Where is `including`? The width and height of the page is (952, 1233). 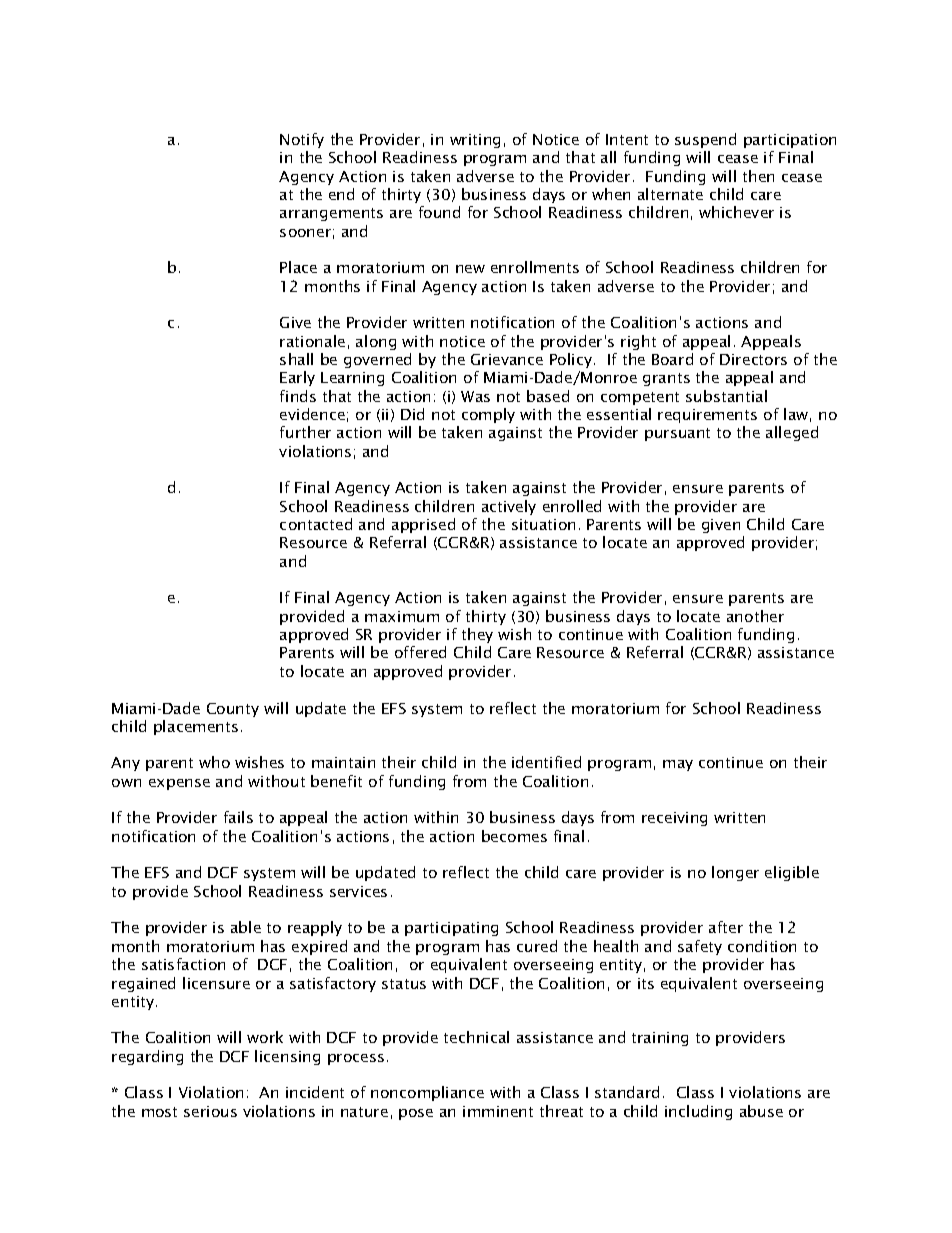
including is located at coordinates (698, 1112).
